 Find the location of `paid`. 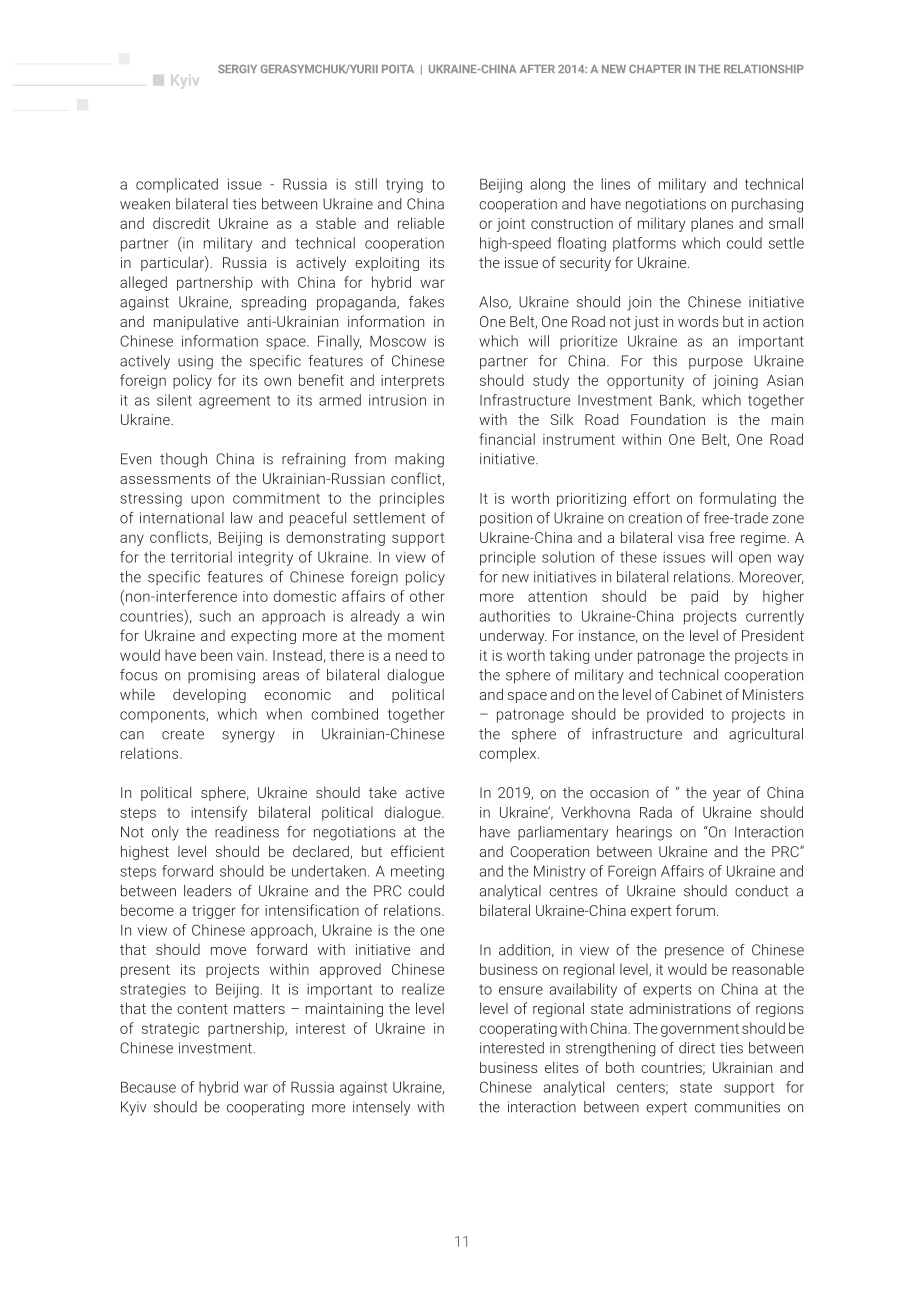

paid is located at coordinates (704, 597).
